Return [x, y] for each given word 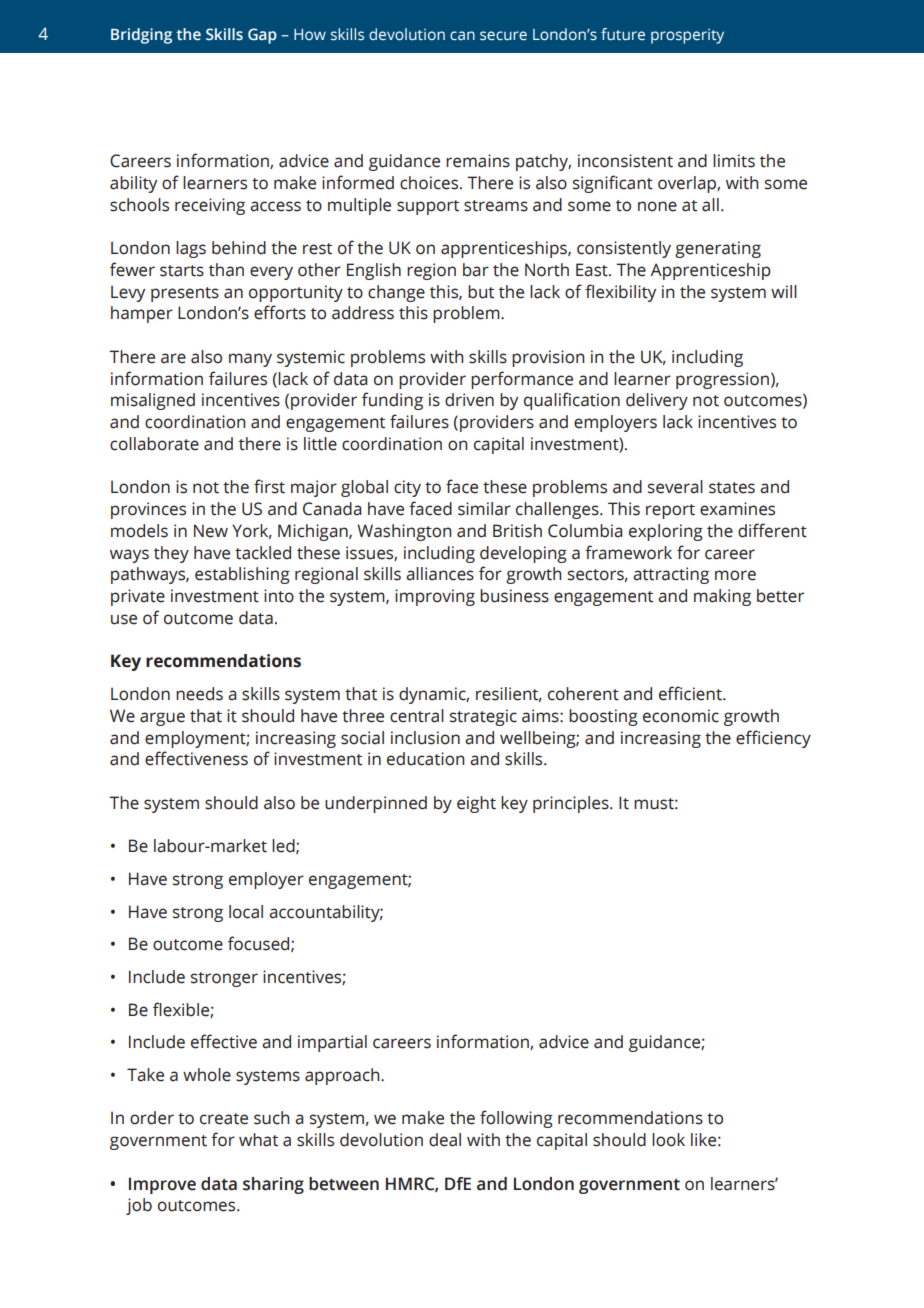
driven [469, 400]
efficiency [773, 739]
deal [445, 1140]
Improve [162, 1185]
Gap [262, 36]
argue [162, 719]
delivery [657, 401]
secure [503, 36]
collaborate [154, 444]
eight [476, 804]
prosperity [687, 36]
